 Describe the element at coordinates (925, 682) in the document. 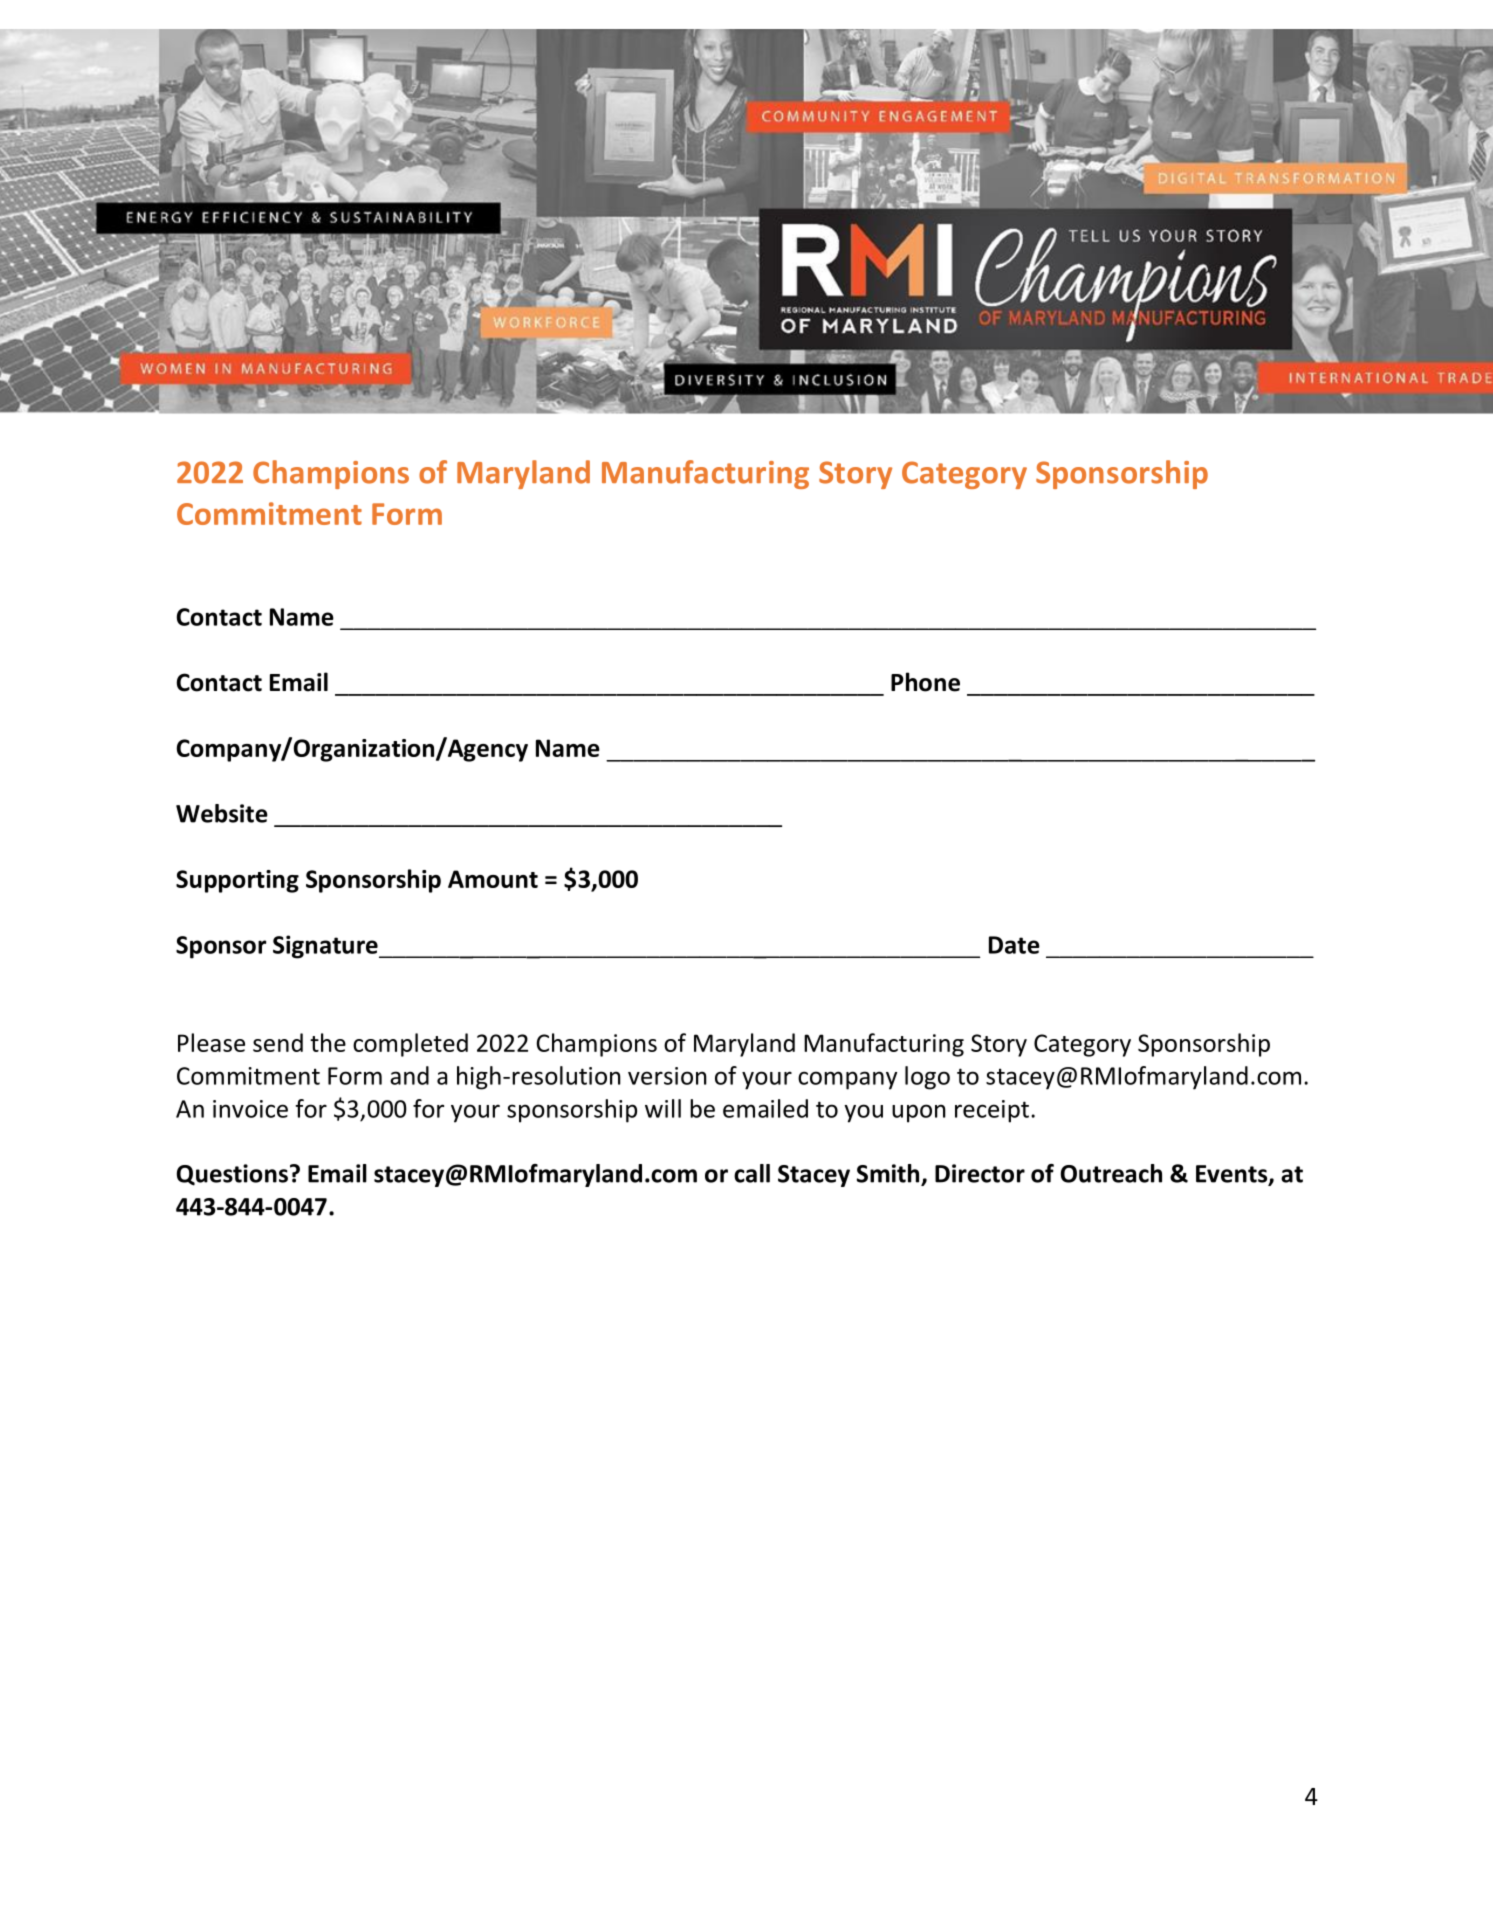

I see `Phone` at that location.
